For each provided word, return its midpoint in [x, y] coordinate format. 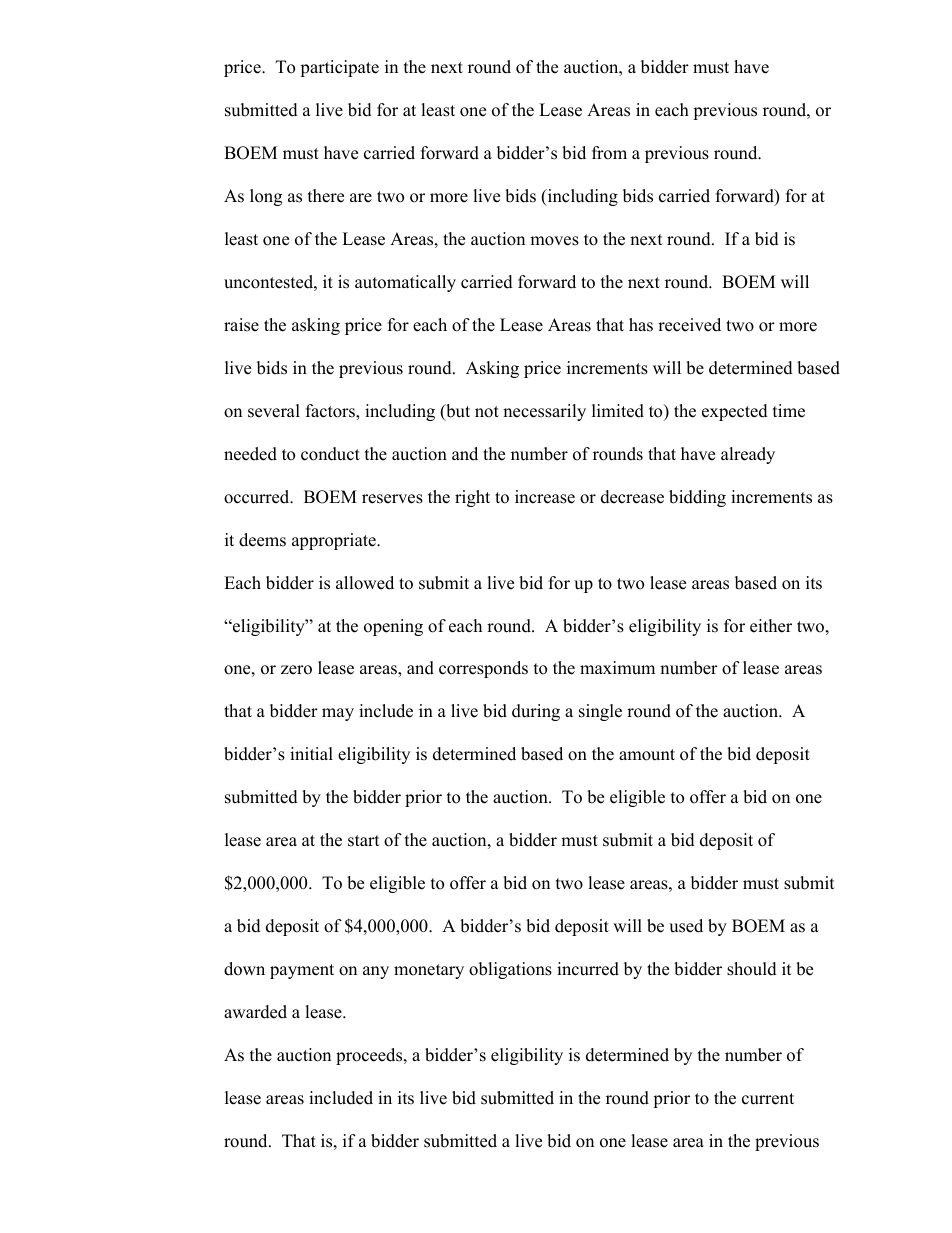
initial [311, 753]
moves [554, 241]
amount [647, 755]
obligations [510, 970]
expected [735, 412]
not [487, 412]
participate [339, 68]
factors [331, 412]
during [536, 712]
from [609, 153]
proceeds [370, 1056]
